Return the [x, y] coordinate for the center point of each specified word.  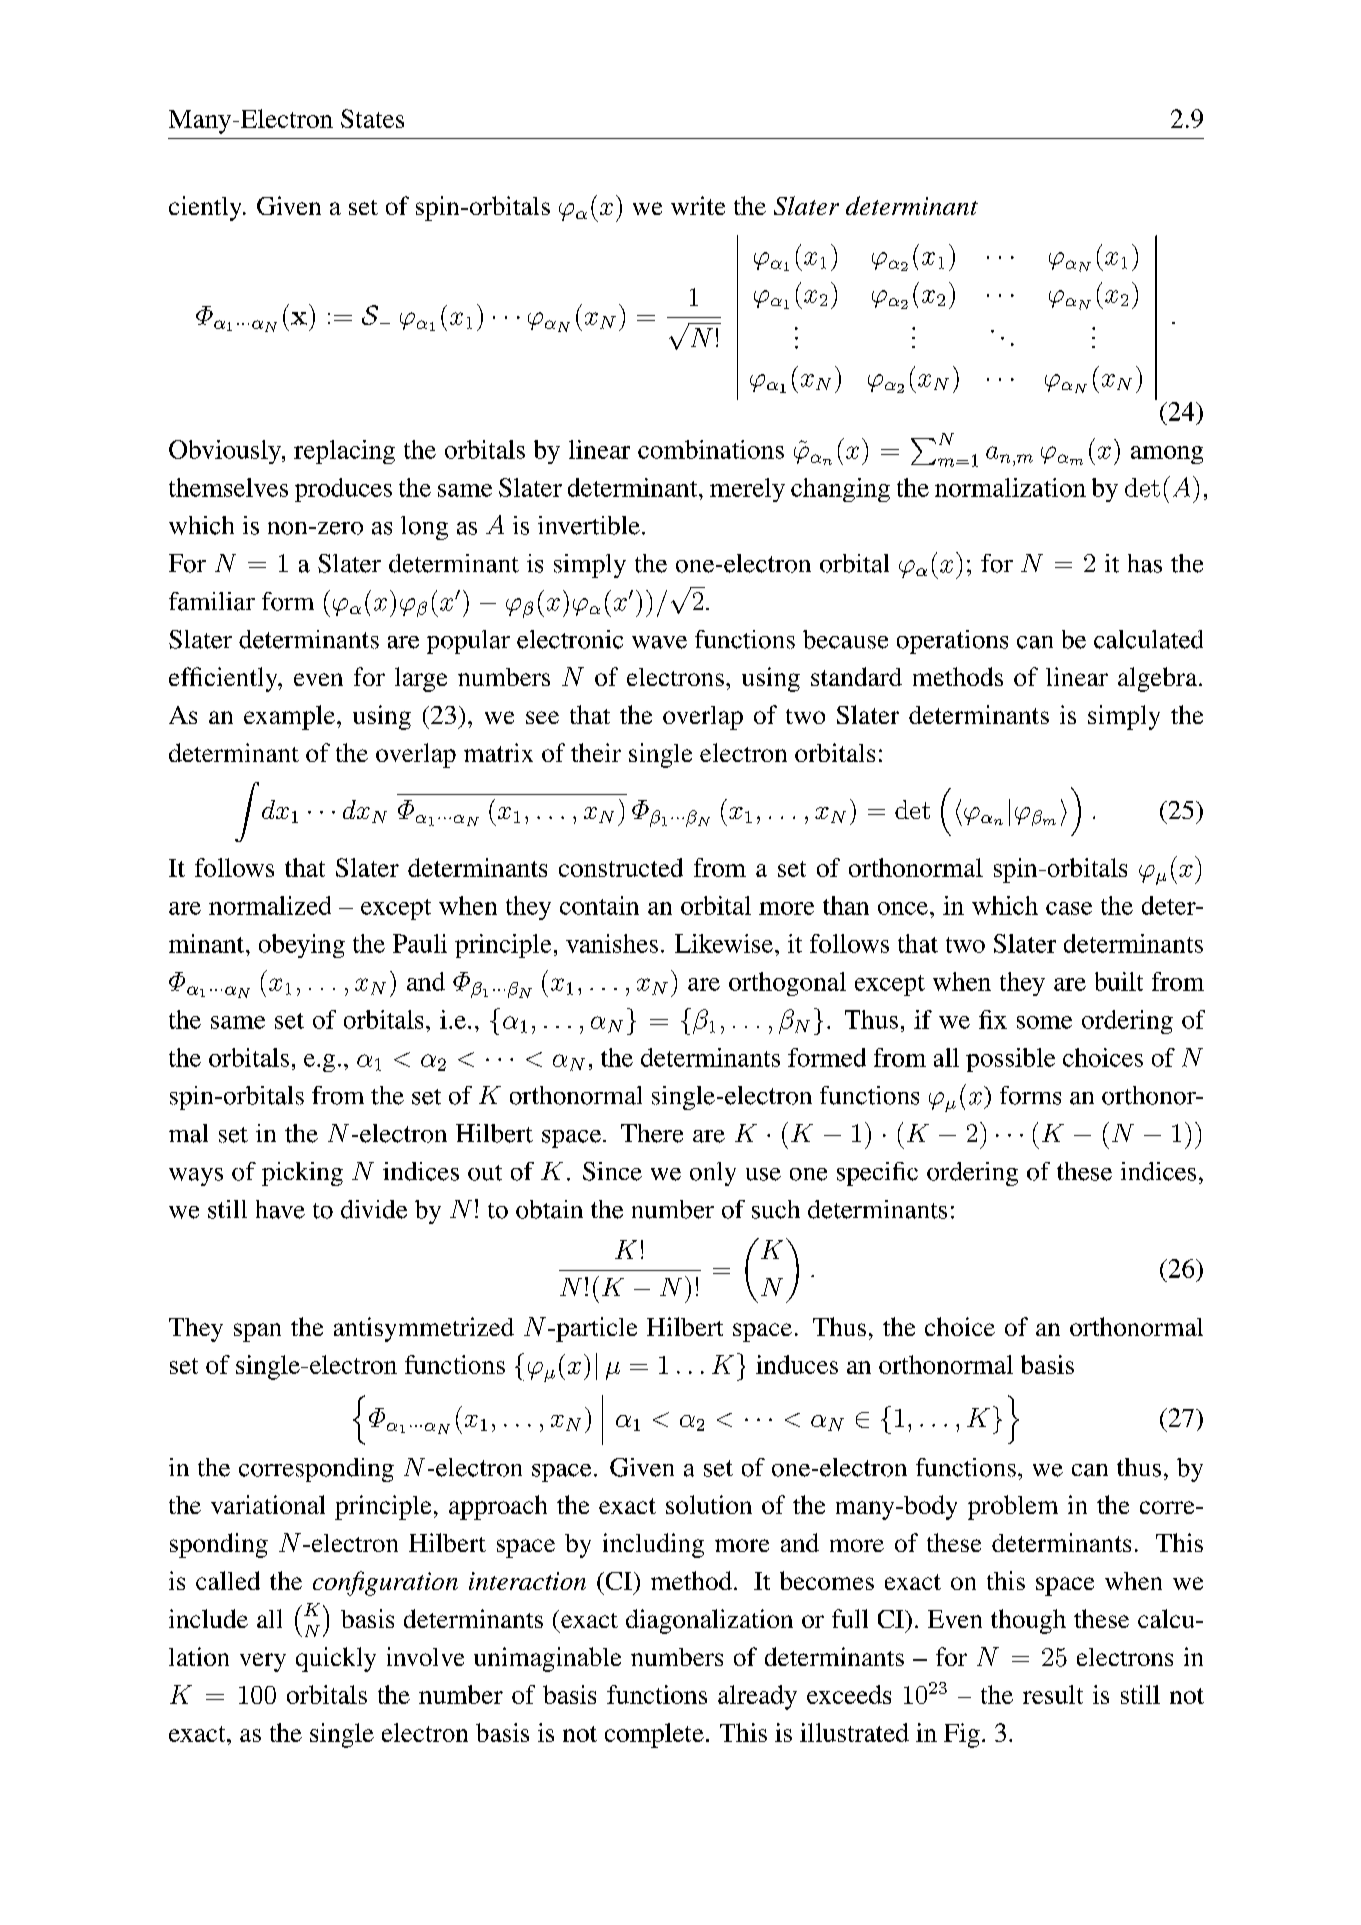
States [372, 118]
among [1167, 455]
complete [654, 1735]
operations [952, 642]
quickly [336, 1659]
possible [1010, 1060]
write [698, 205]
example [289, 717]
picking [302, 1174]
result [1053, 1694]
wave [659, 642]
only [713, 1174]
